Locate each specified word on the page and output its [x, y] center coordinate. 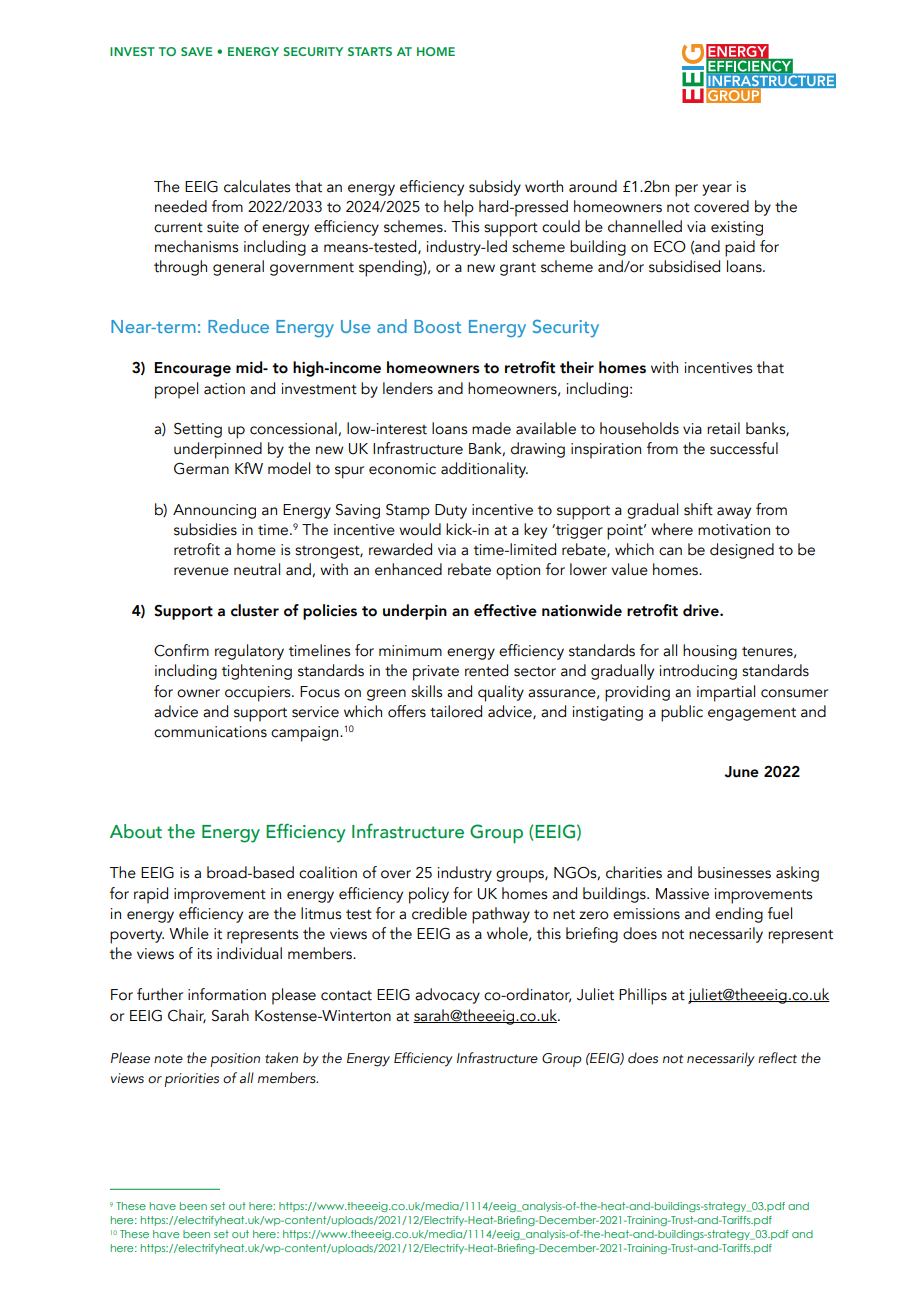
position [235, 1060]
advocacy [447, 996]
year [717, 190]
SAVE [196, 51]
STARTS [370, 51]
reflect [777, 1058]
